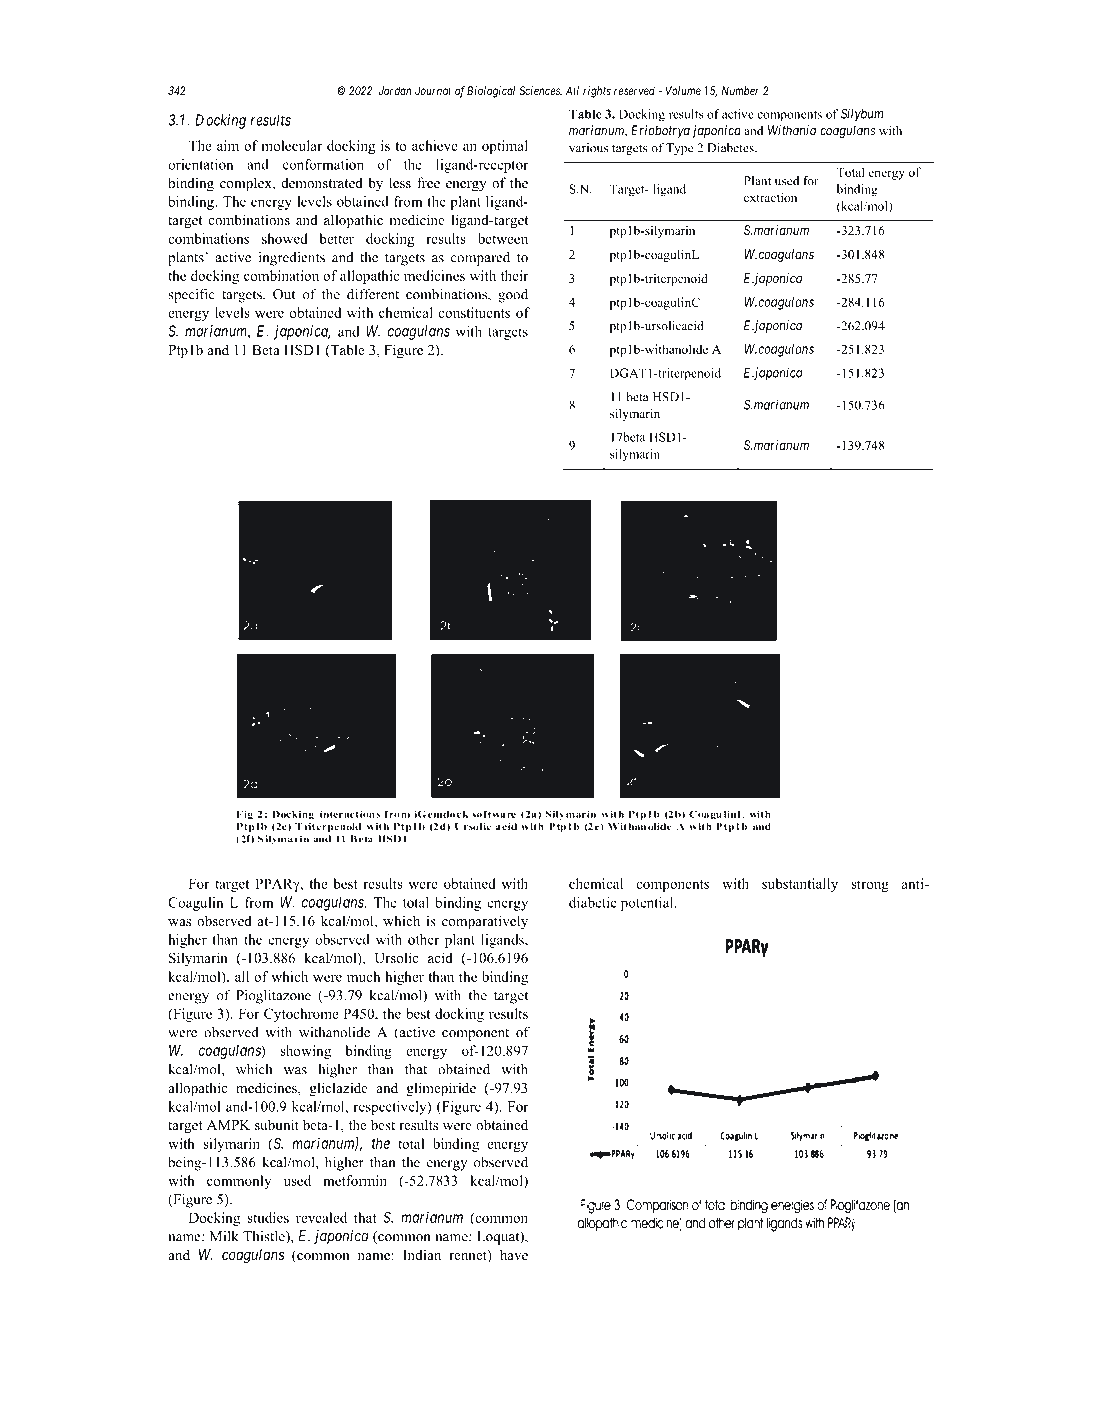 This image has width=1097, height=1420. Describe the element at coordinates (268, 1217) in the image. I see `studies` at that location.
